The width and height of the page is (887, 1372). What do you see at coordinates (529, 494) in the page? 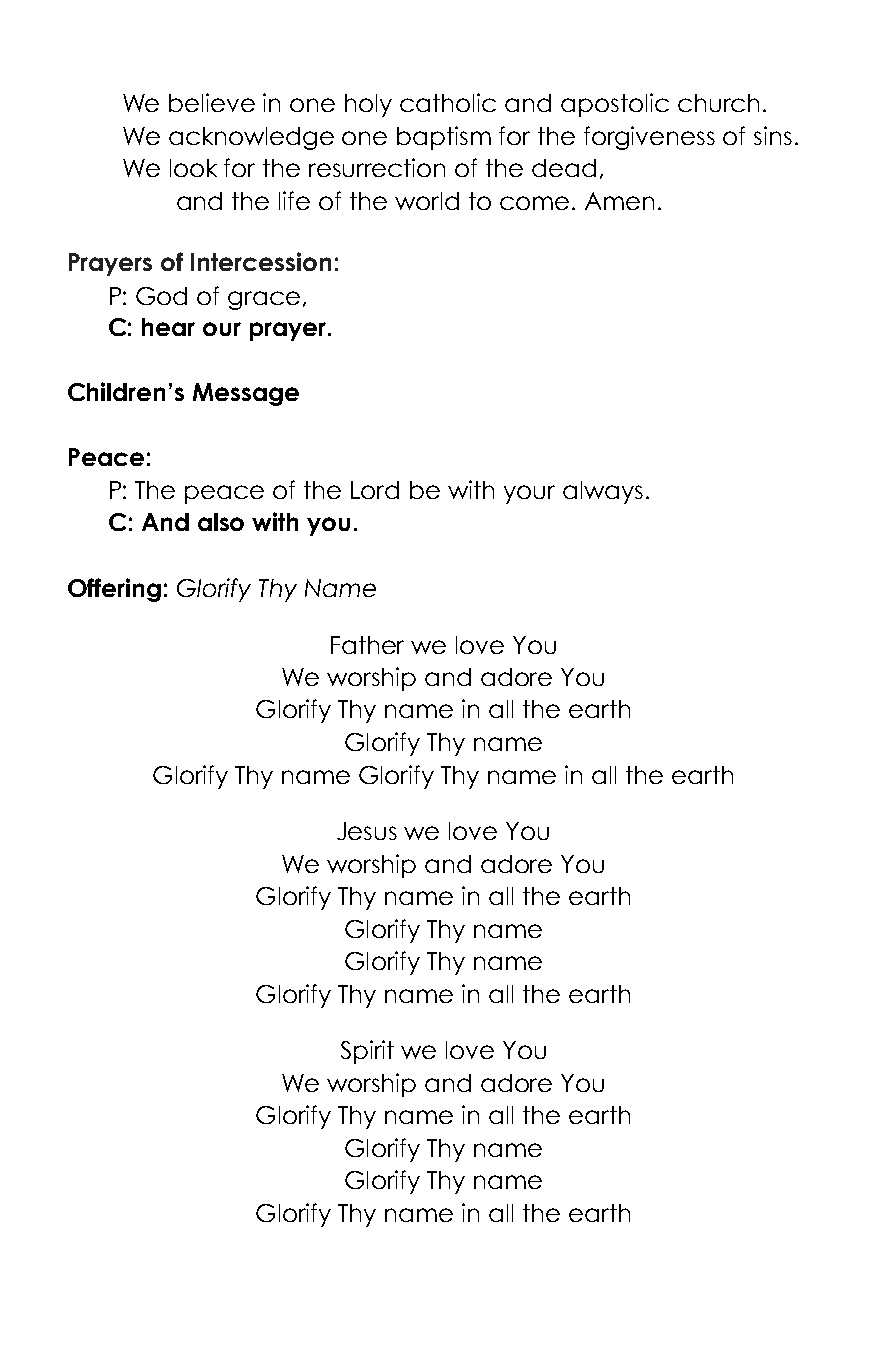
I see `your` at bounding box center [529, 494].
